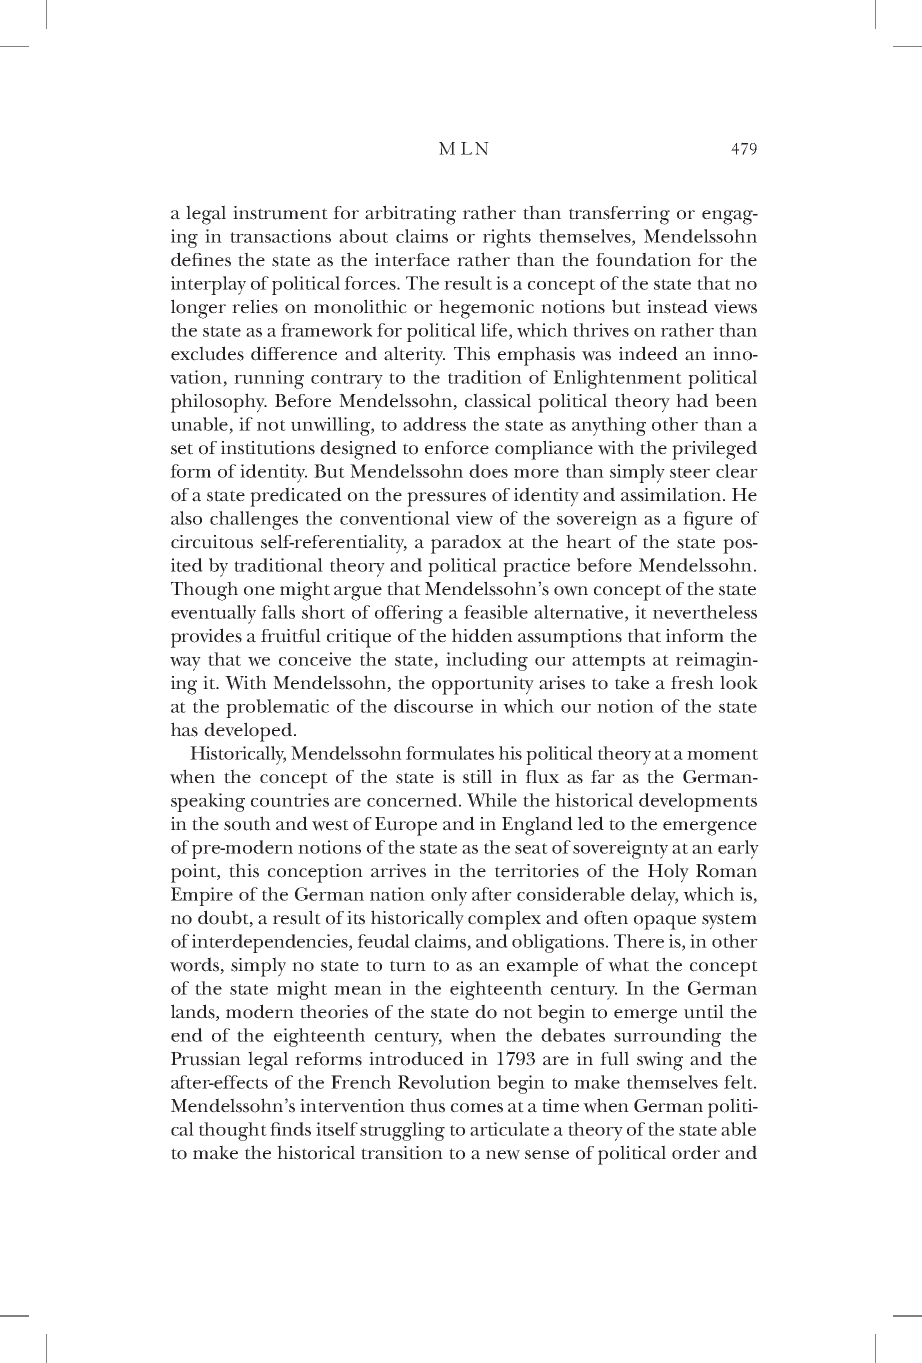  What do you see at coordinates (277, 708) in the screenshot?
I see `problematic` at bounding box center [277, 708].
